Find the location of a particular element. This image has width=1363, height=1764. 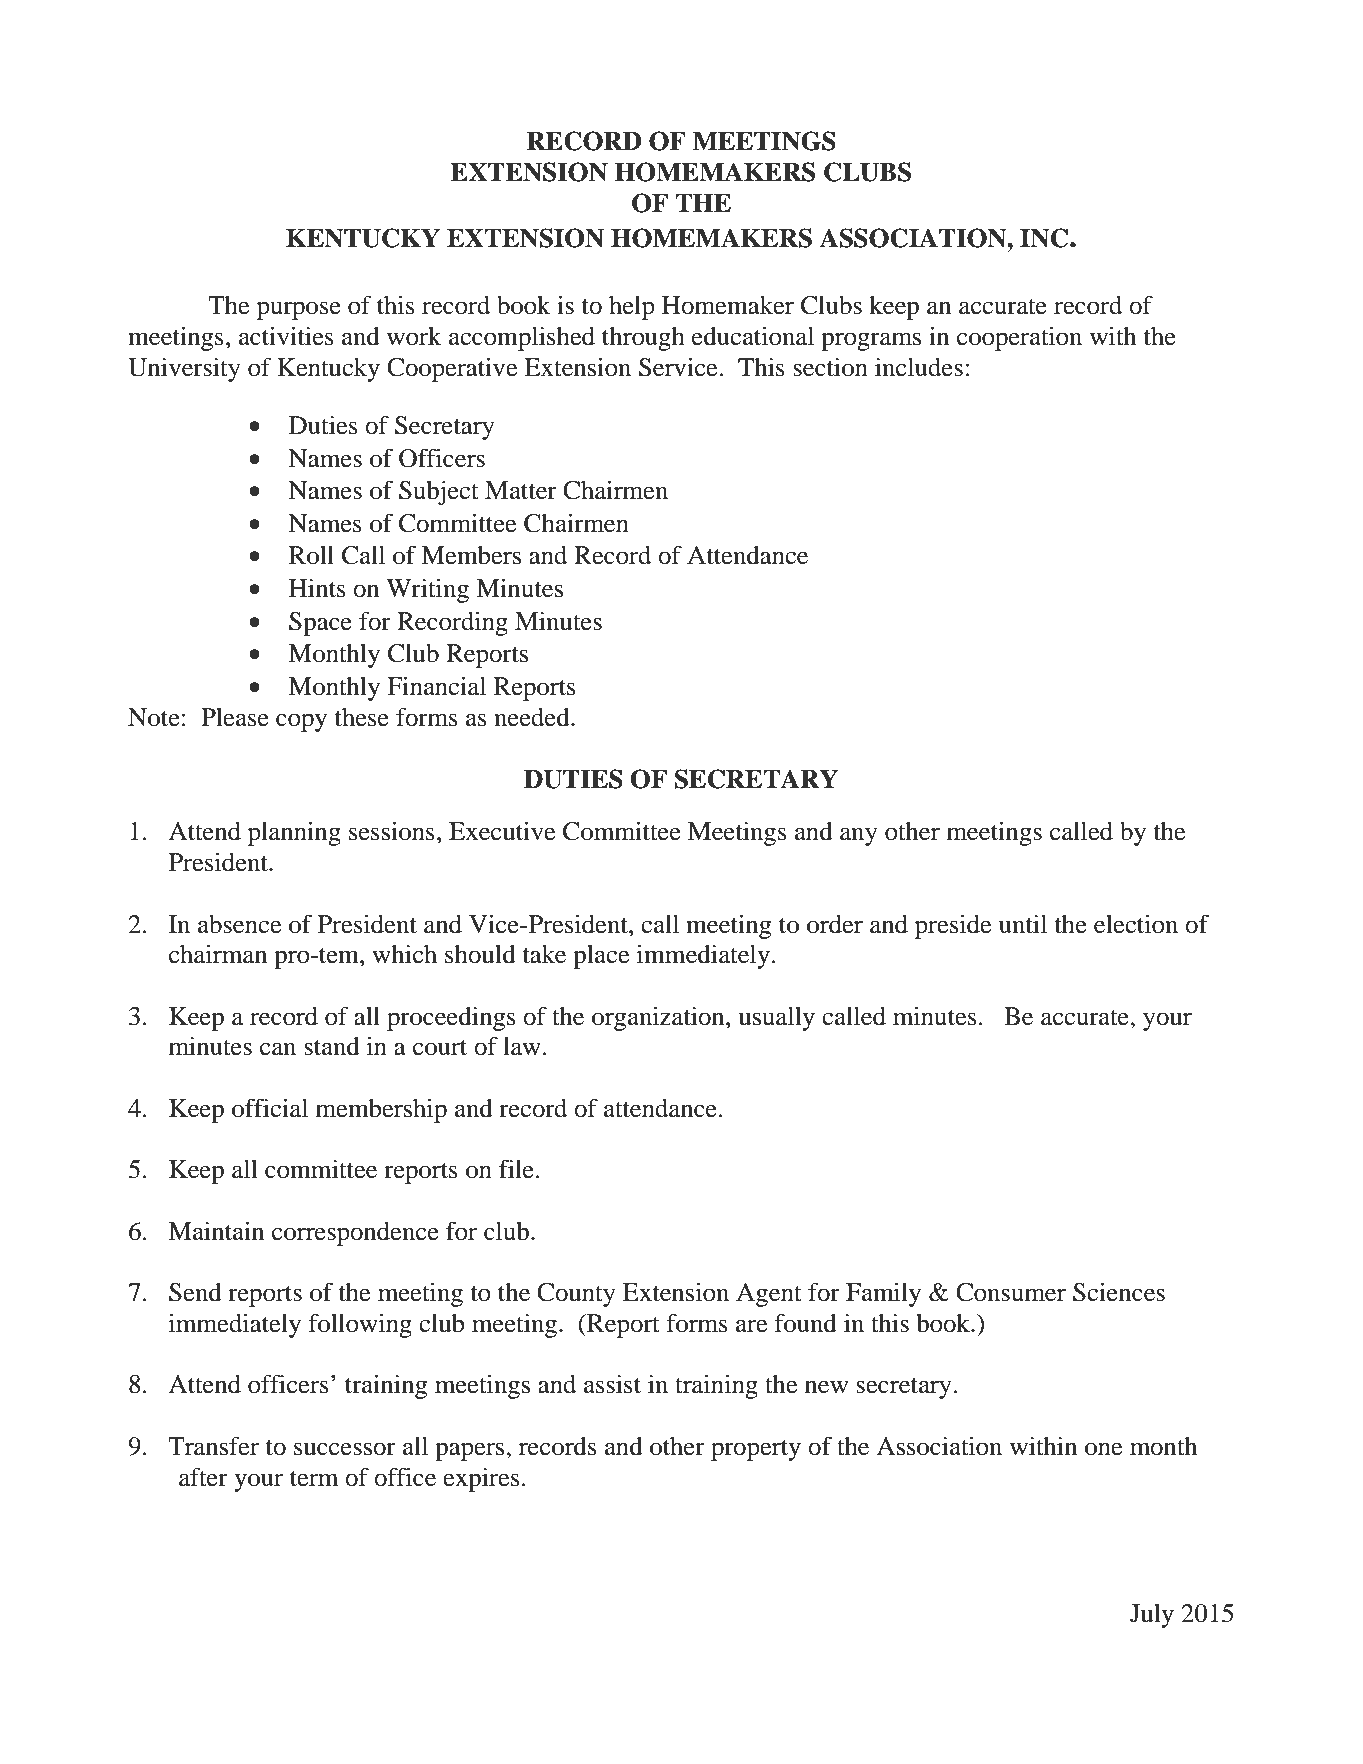

July is located at coordinates (1152, 1616).
